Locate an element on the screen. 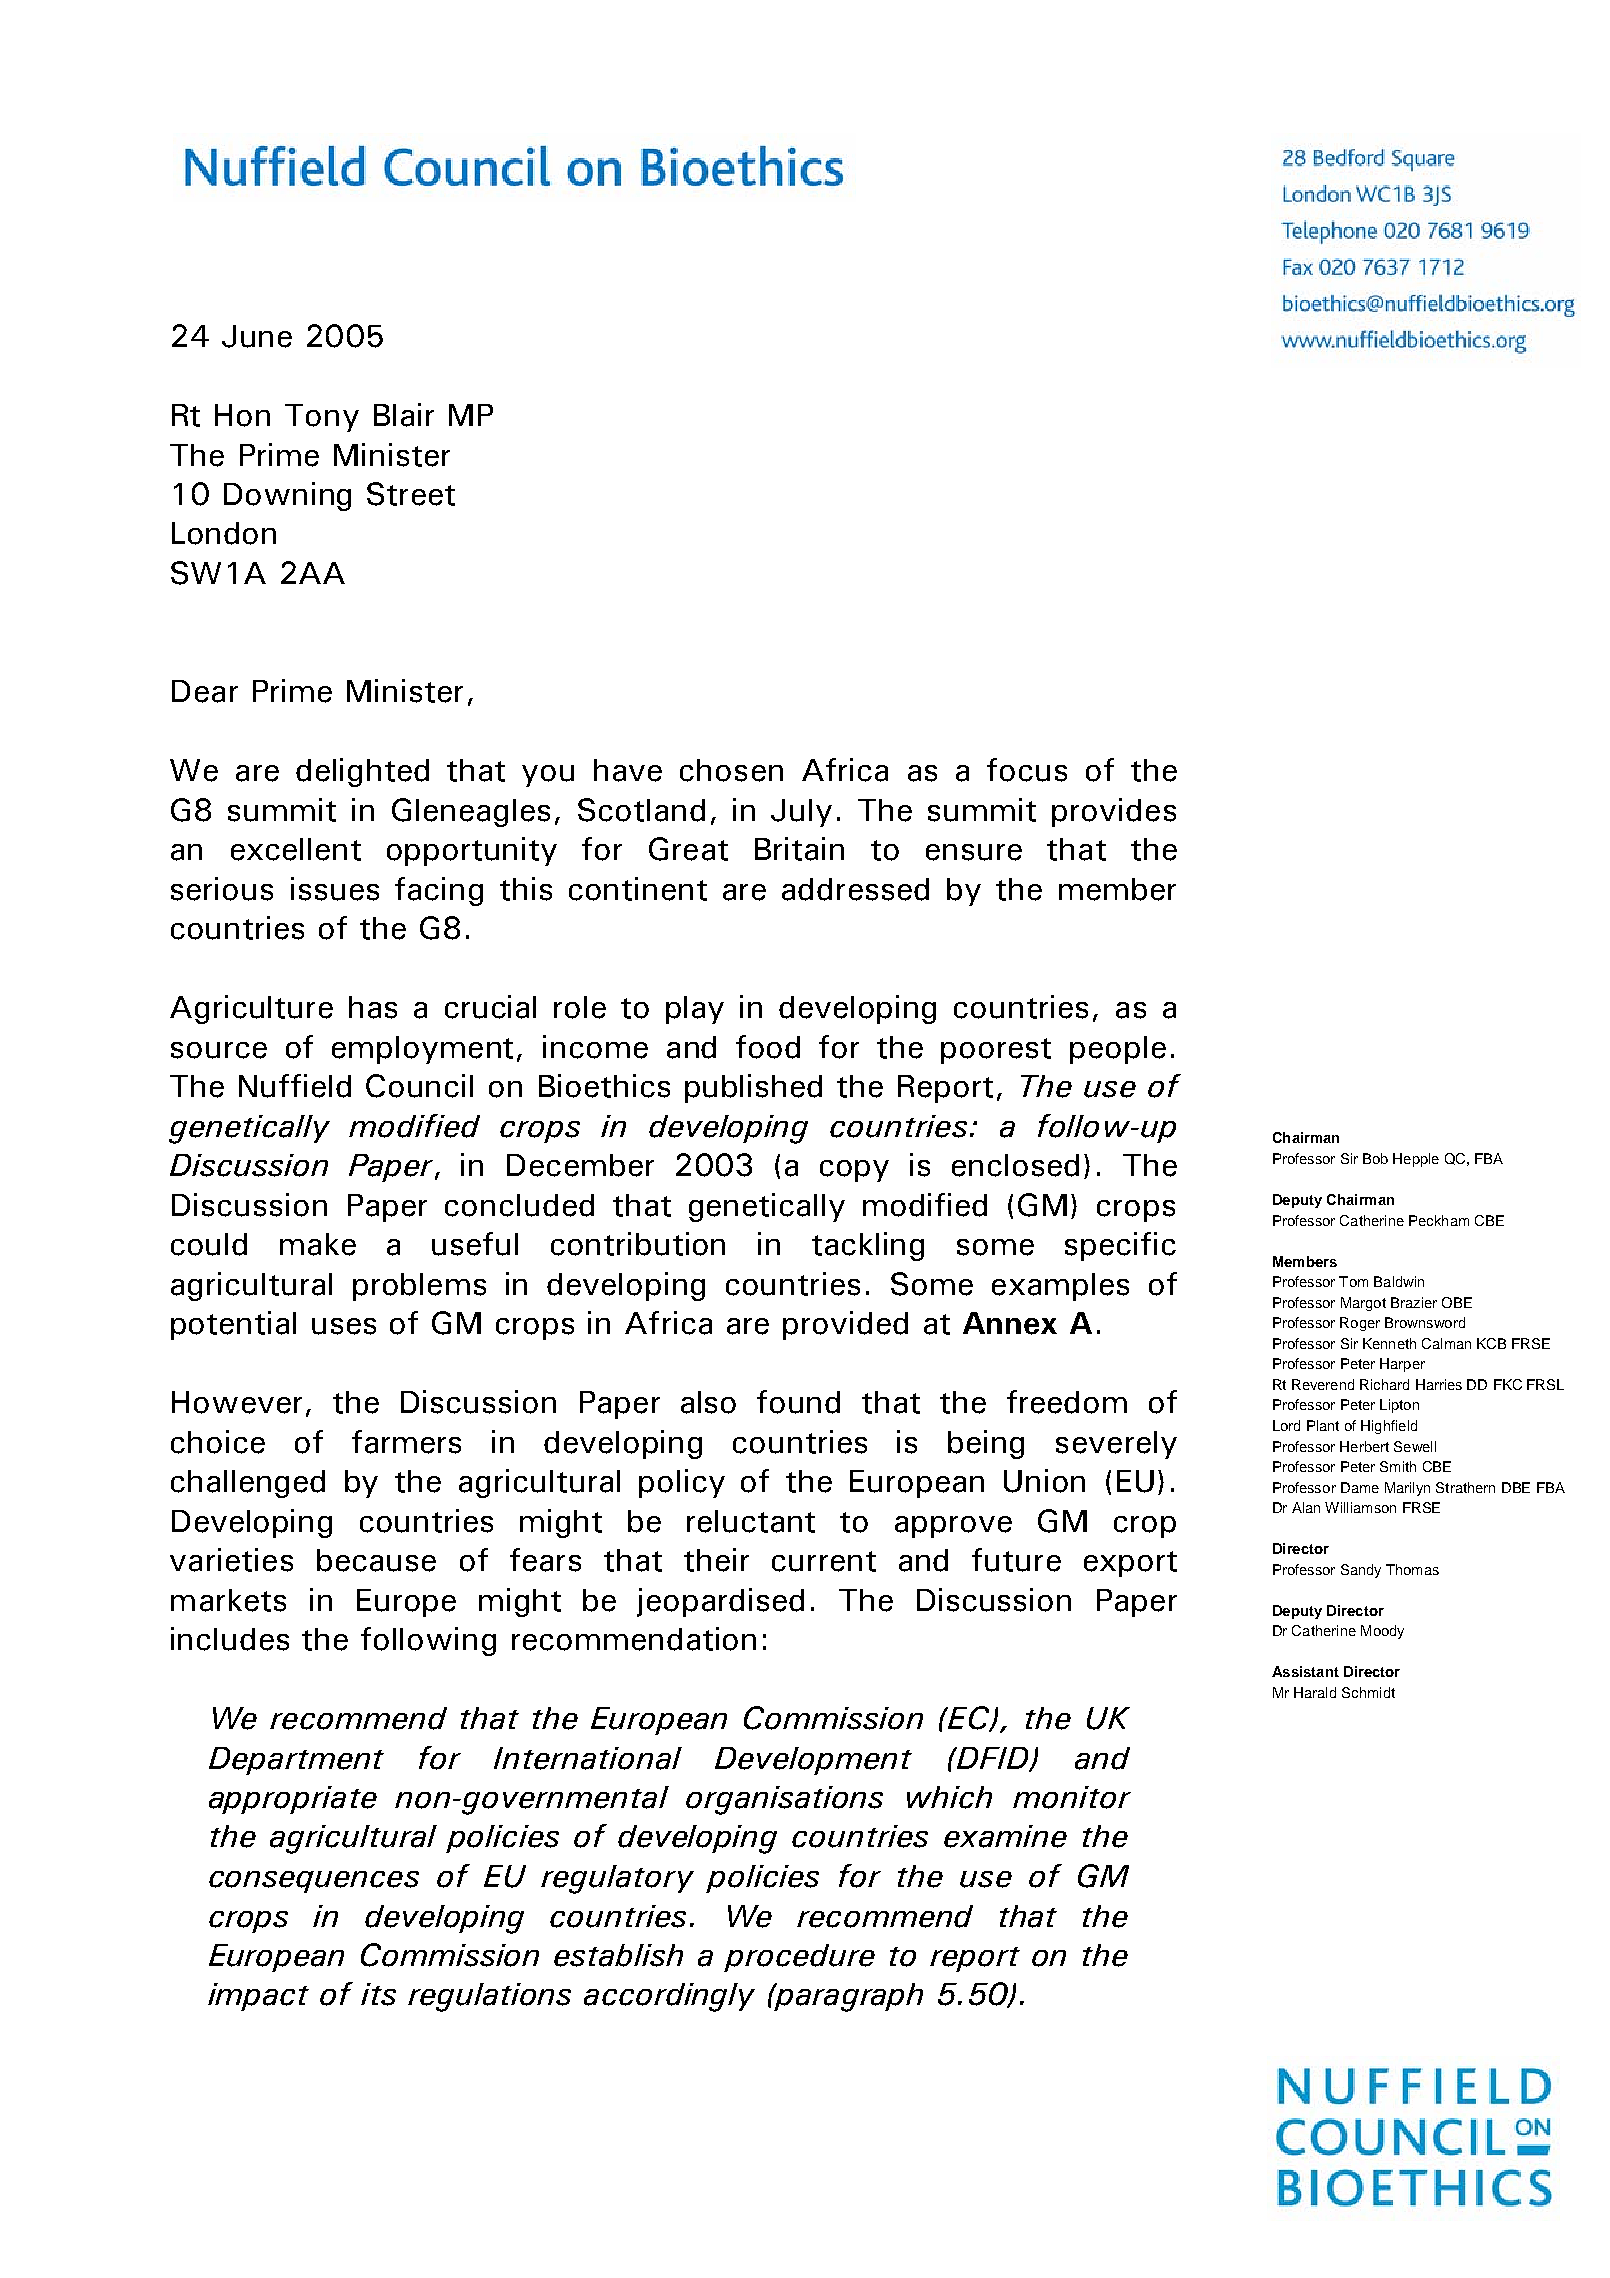 This screenshot has width=1610, height=2278. focus is located at coordinates (1027, 770).
